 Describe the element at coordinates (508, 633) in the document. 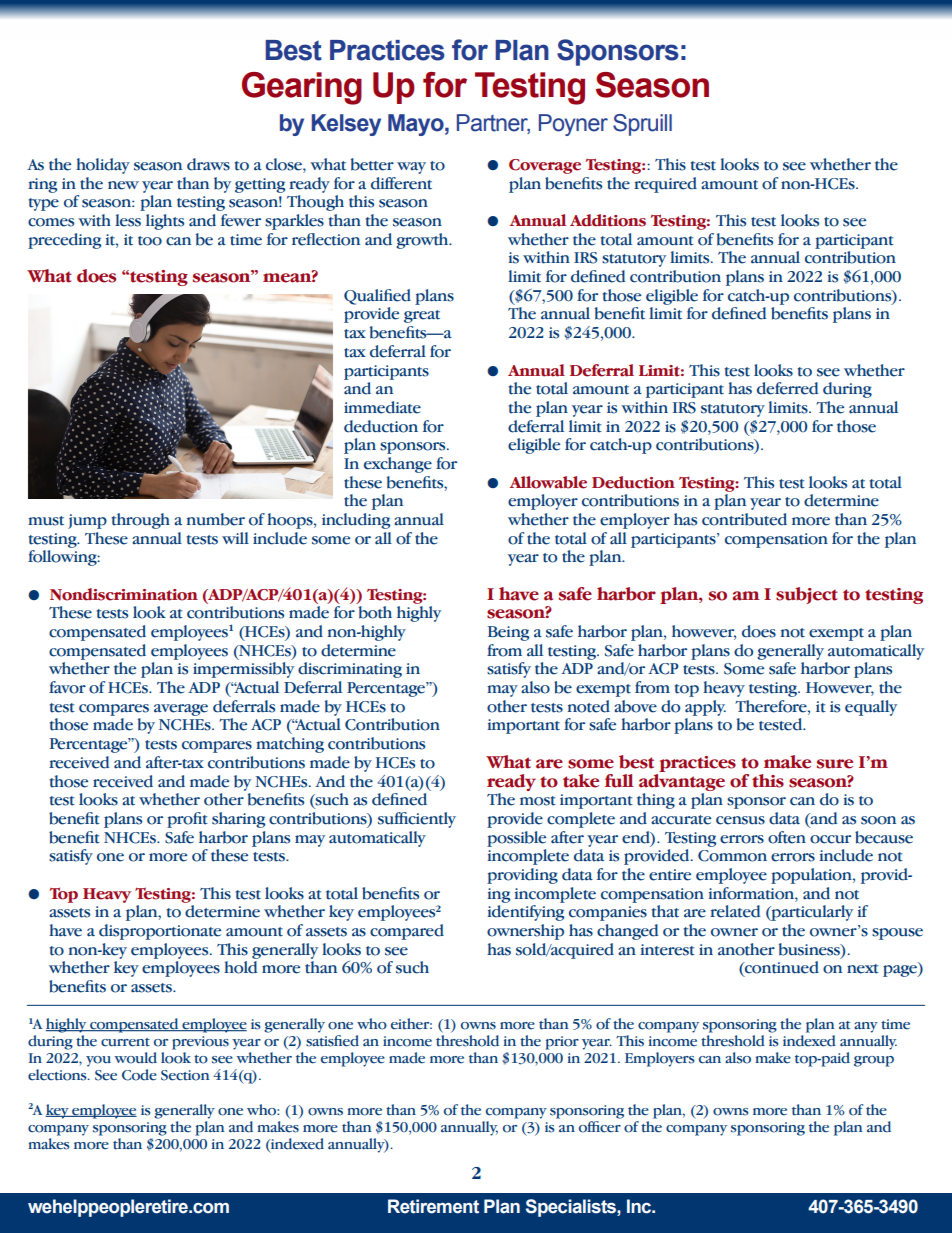

I see `Being` at that location.
